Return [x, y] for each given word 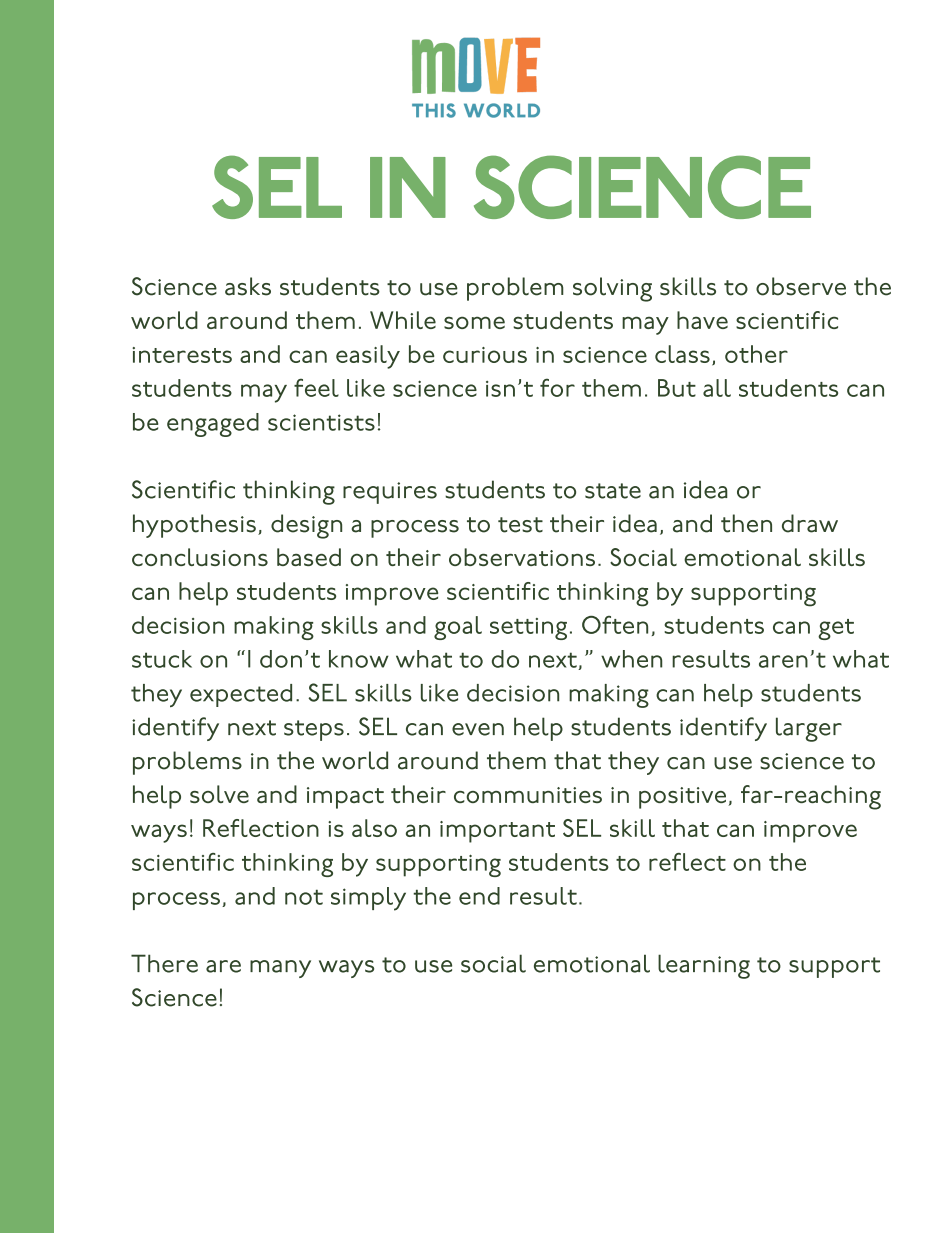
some [474, 322]
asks [248, 286]
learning [704, 966]
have [702, 320]
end [479, 896]
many [280, 969]
